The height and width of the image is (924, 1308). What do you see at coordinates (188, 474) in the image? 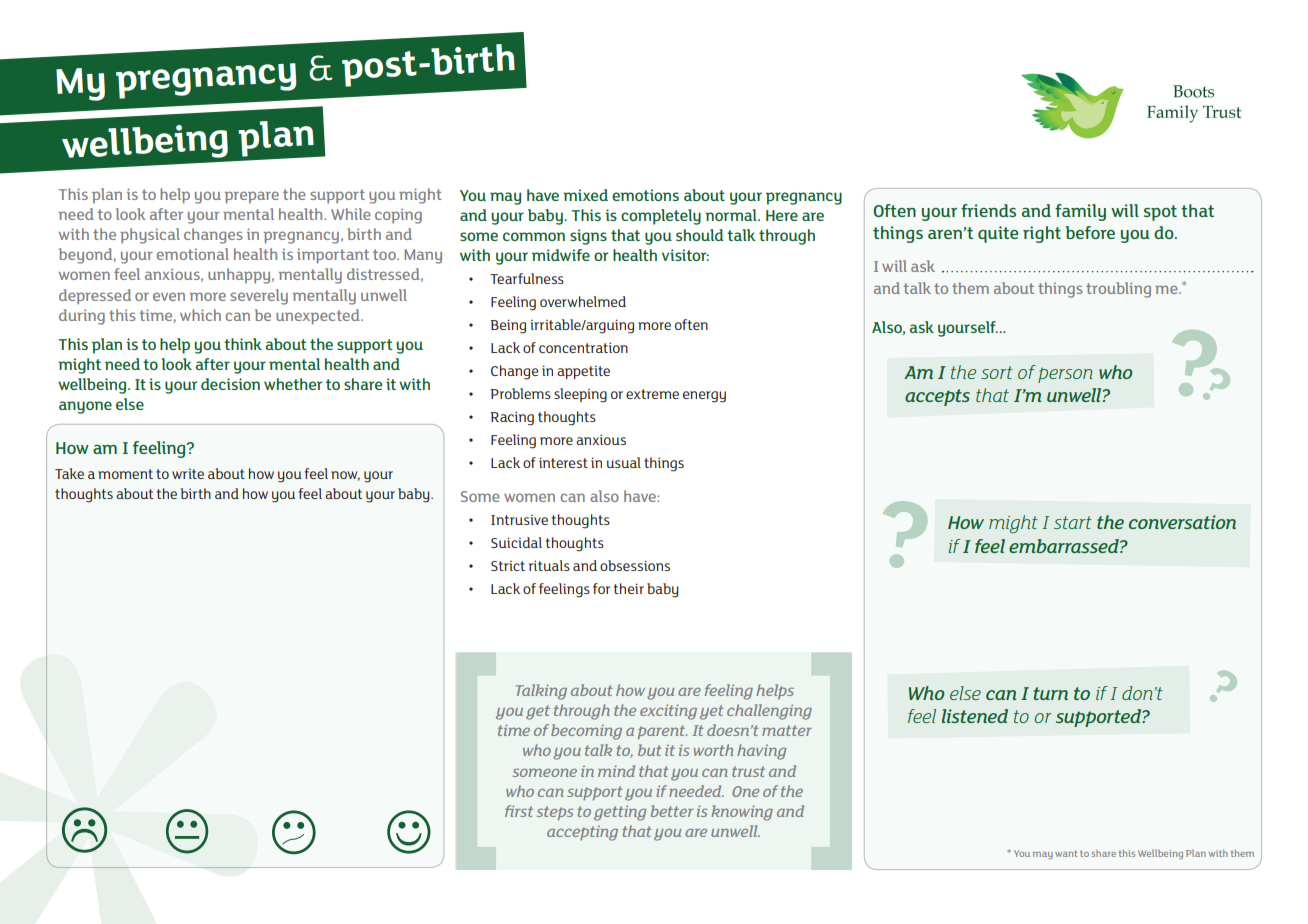
I see `write` at bounding box center [188, 474].
